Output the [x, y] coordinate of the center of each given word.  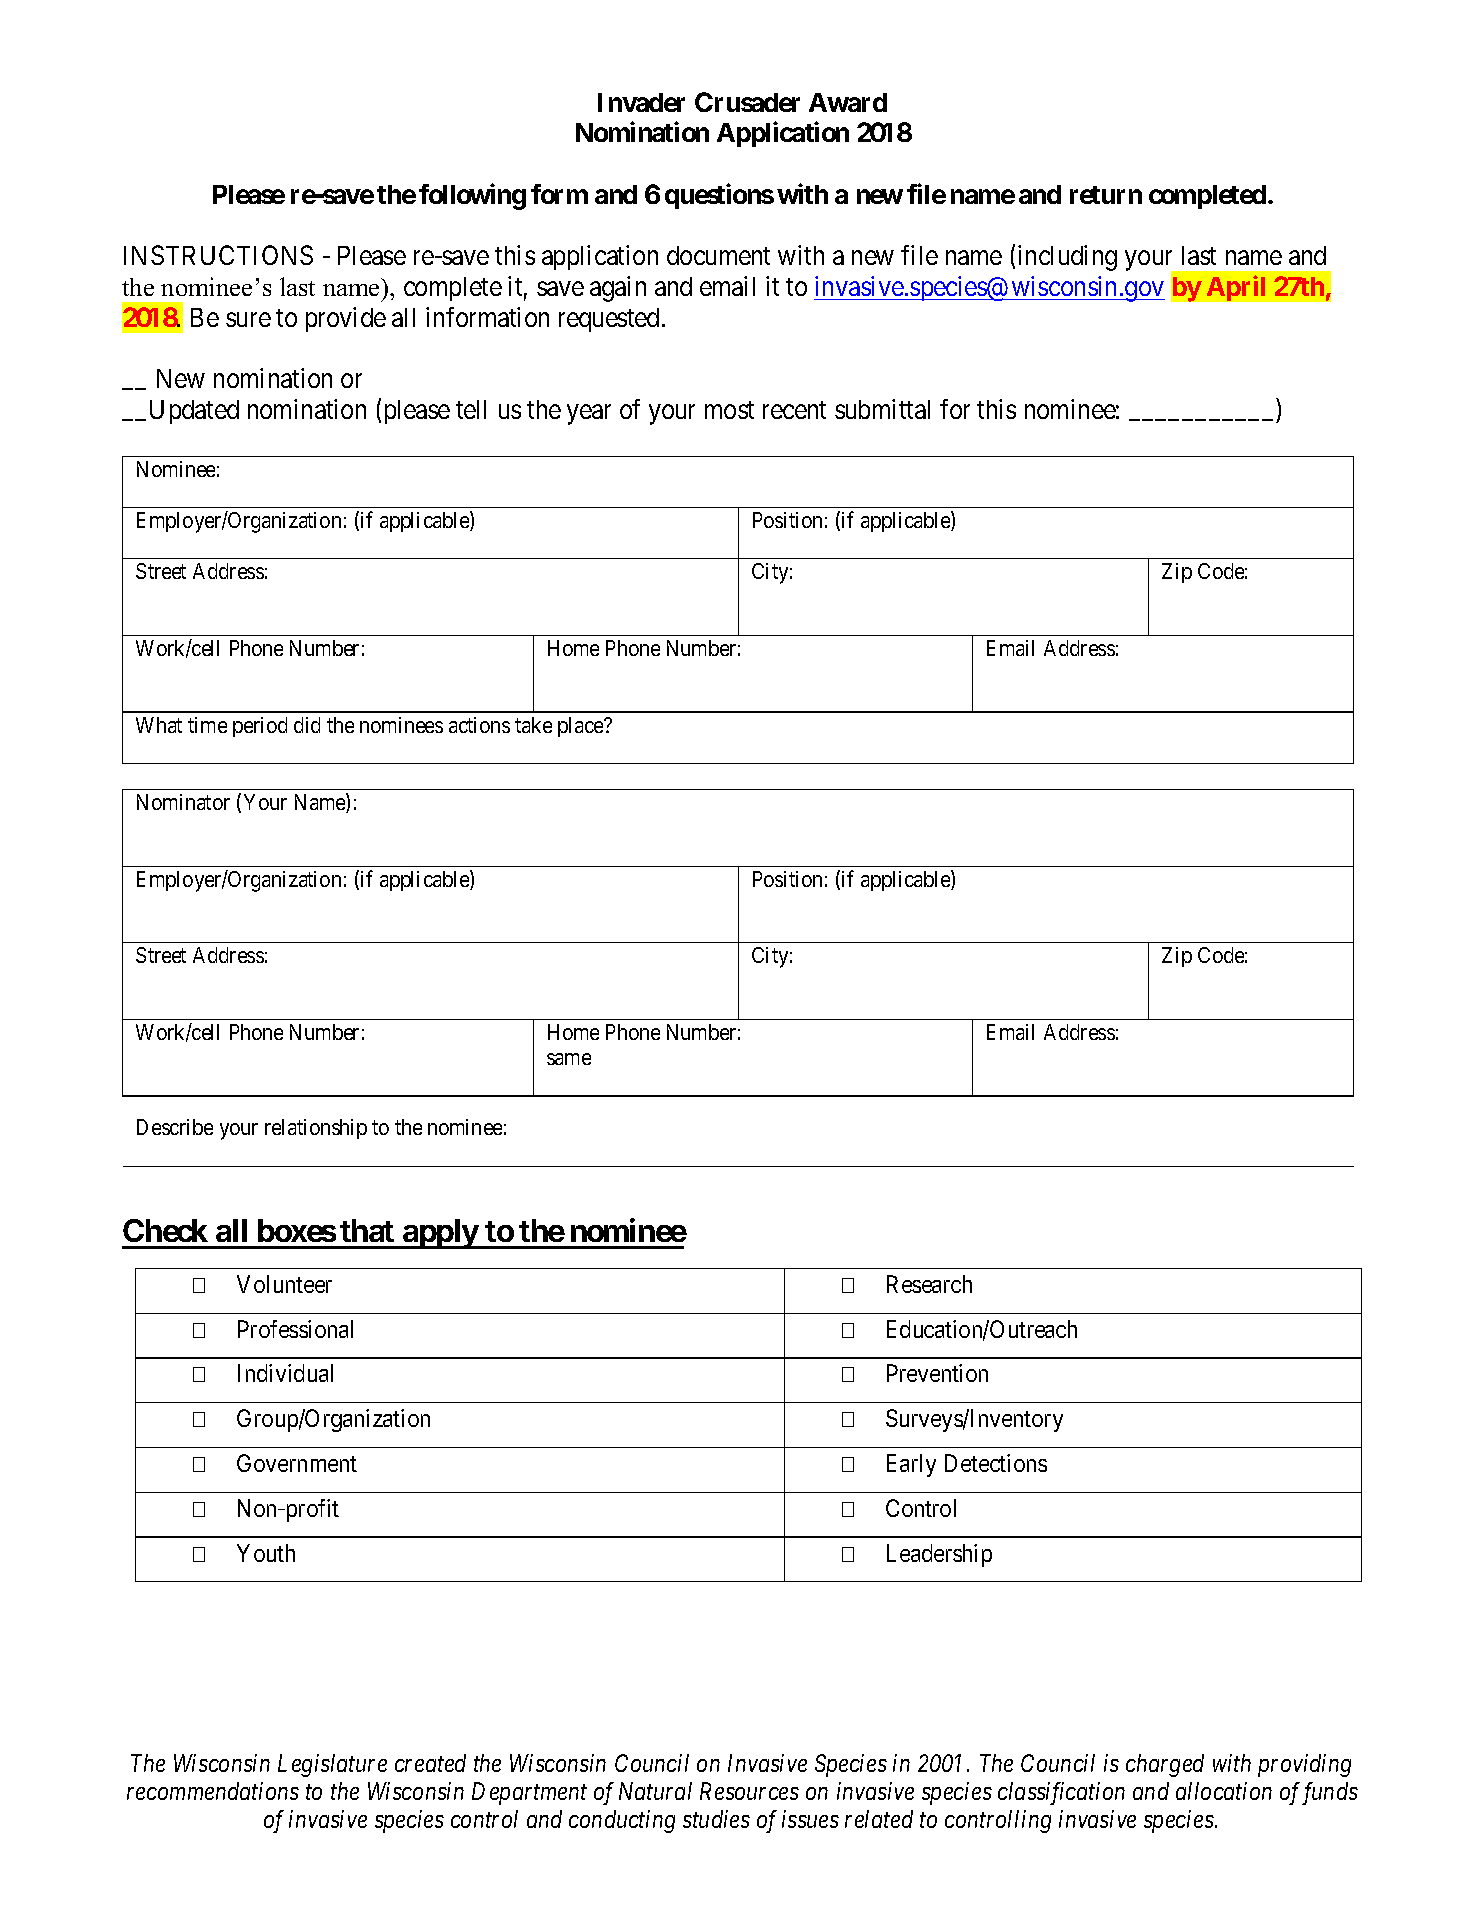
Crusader [747, 102]
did [307, 725]
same [569, 1059]
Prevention [937, 1373]
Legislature [332, 1765]
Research [929, 1284]
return [1106, 195]
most [729, 410]
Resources [749, 1791]
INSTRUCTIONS [218, 255]
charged [1165, 1765]
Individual [285, 1373]
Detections [996, 1463]
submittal [882, 409]
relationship [316, 1129]
